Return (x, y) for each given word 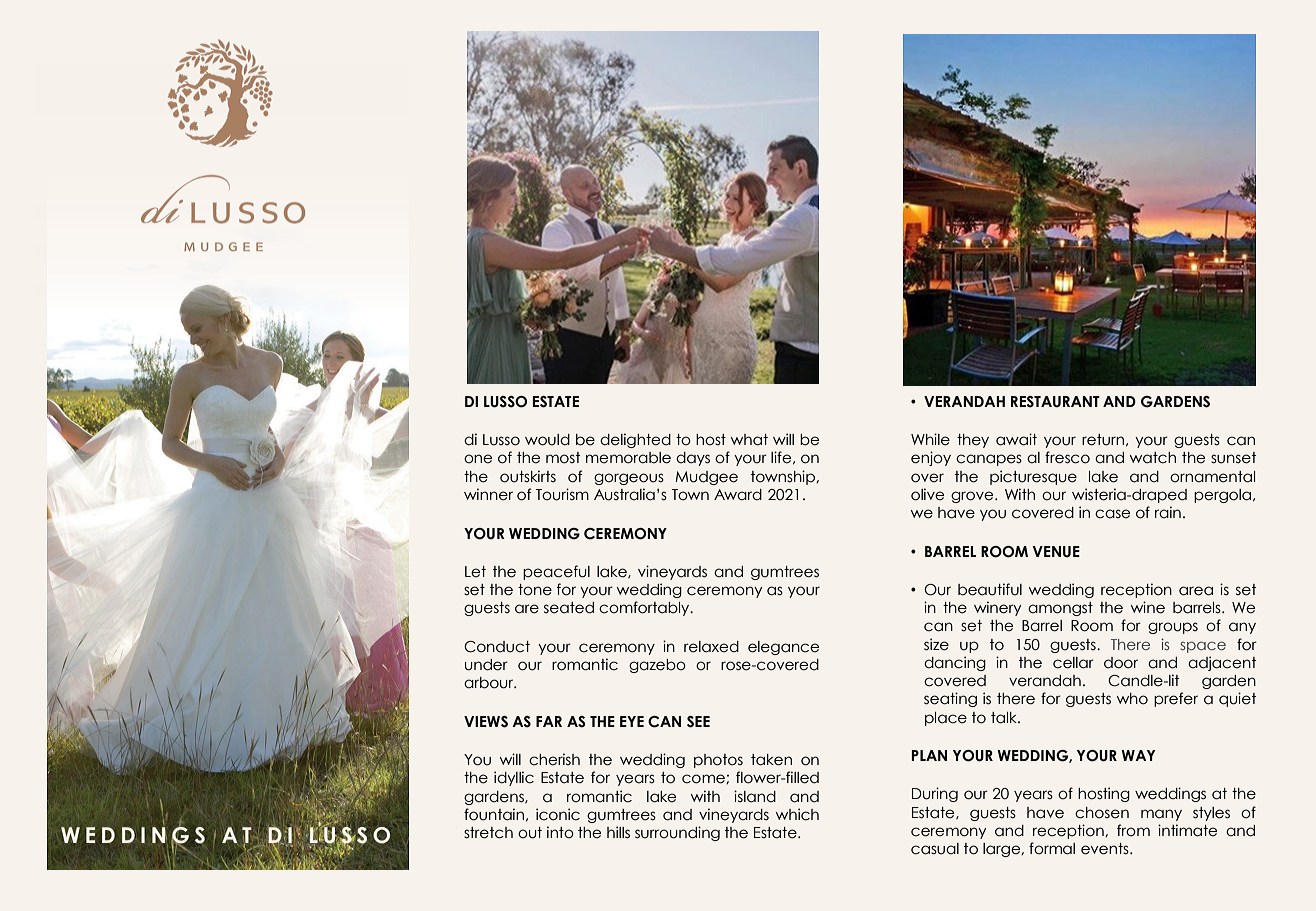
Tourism (562, 494)
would (547, 440)
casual (935, 849)
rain (1168, 512)
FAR (549, 721)
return (1103, 440)
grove (973, 497)
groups (1173, 628)
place (946, 719)
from (1133, 830)
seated (569, 608)
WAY (1138, 755)
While (930, 439)
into (560, 832)
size (936, 644)
